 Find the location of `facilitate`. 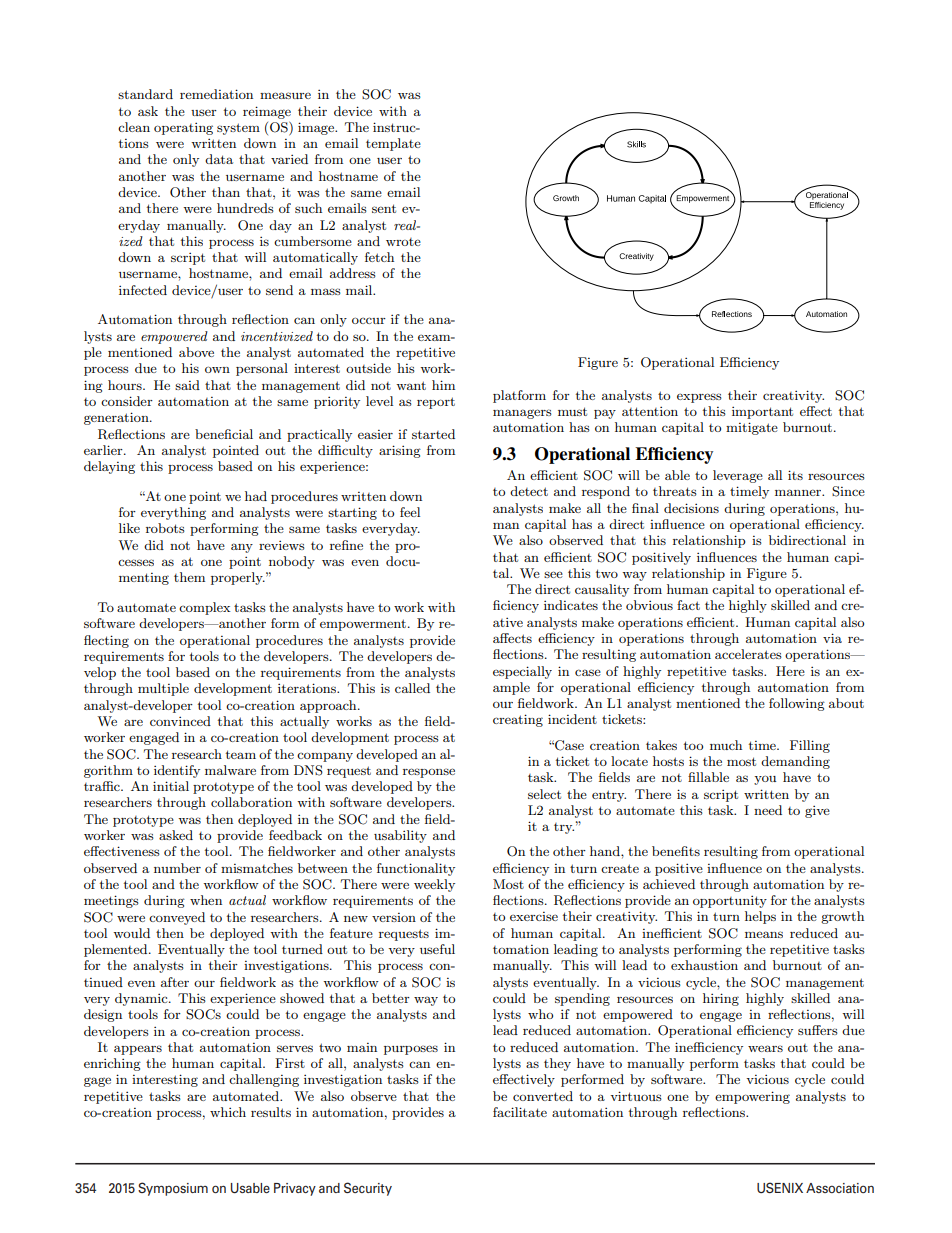

facilitate is located at coordinates (520, 1112).
